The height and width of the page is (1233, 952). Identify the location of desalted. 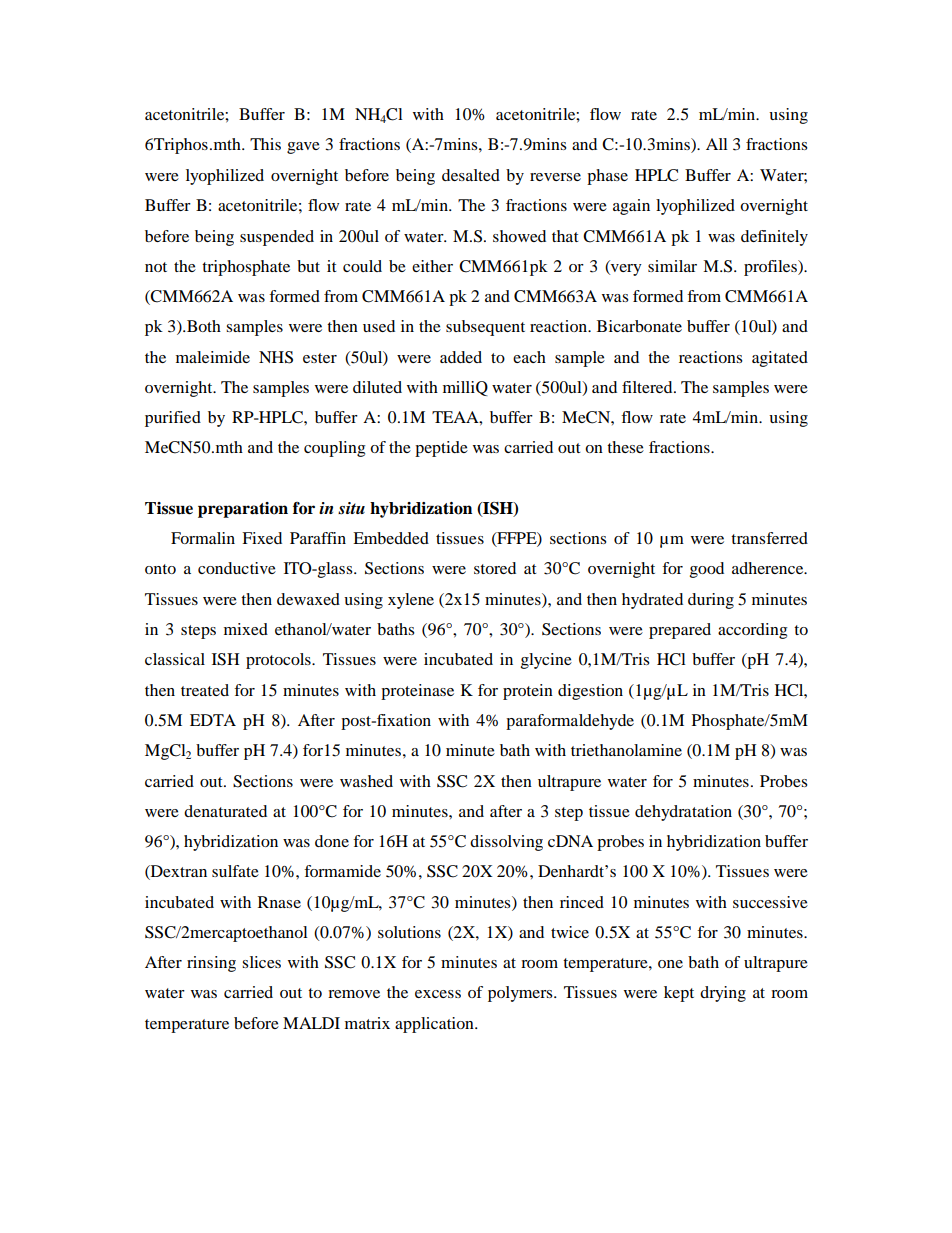
(471, 175).
